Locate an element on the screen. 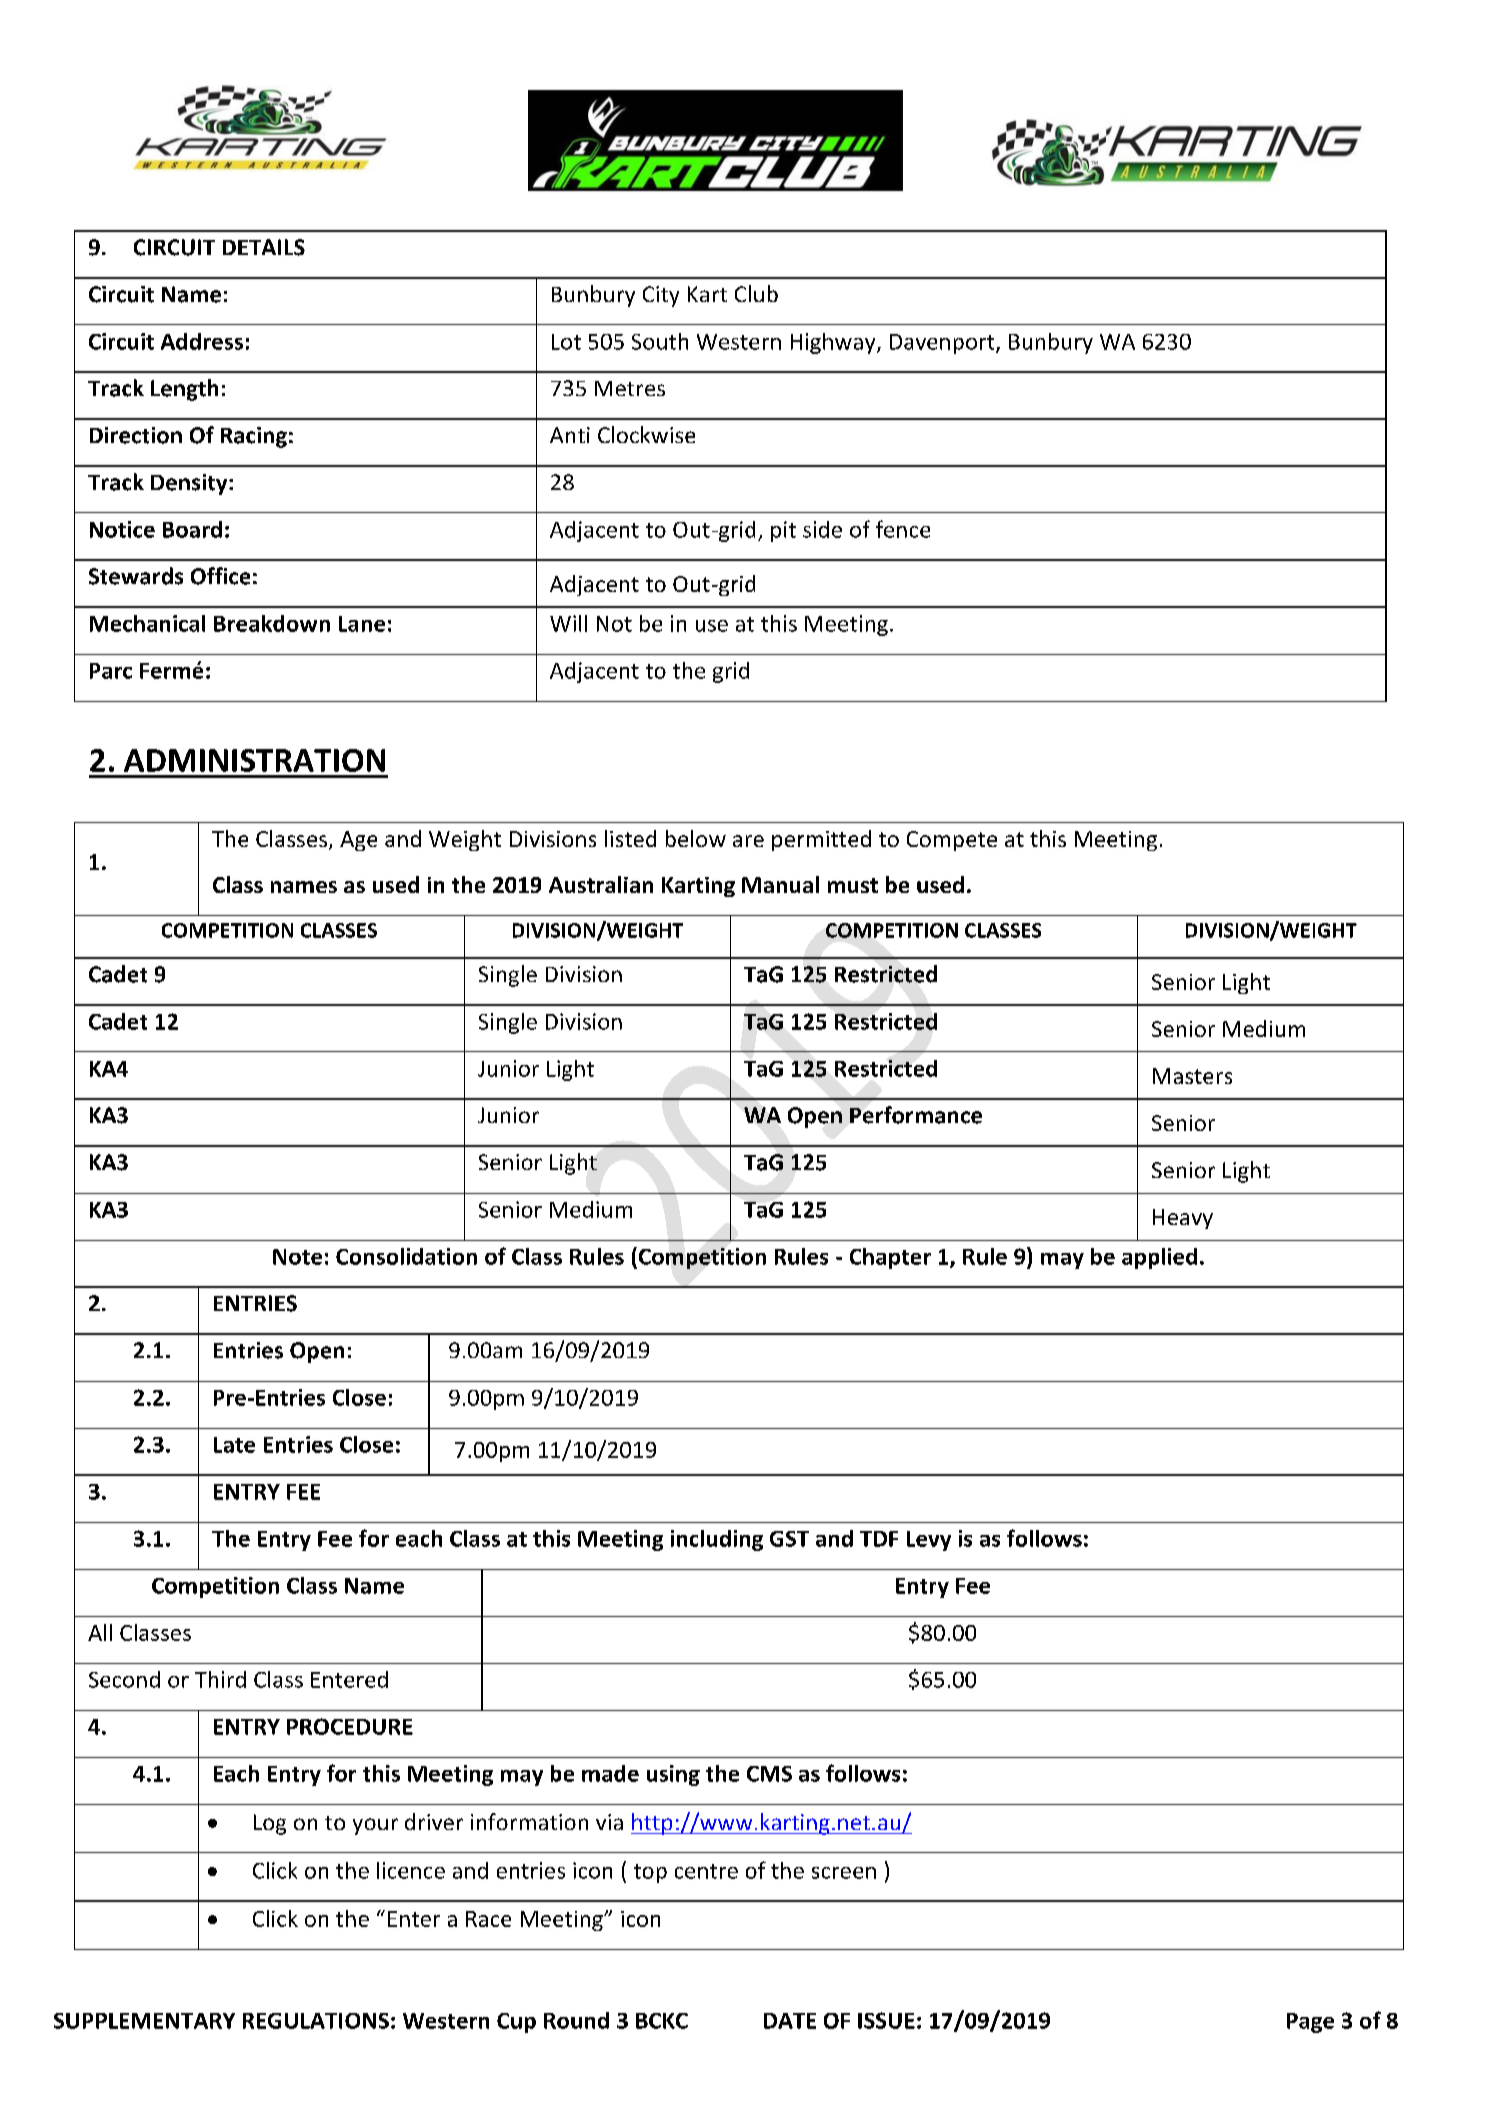 This screenshot has height=2104, width=1488. Davenport is located at coordinates (943, 344).
